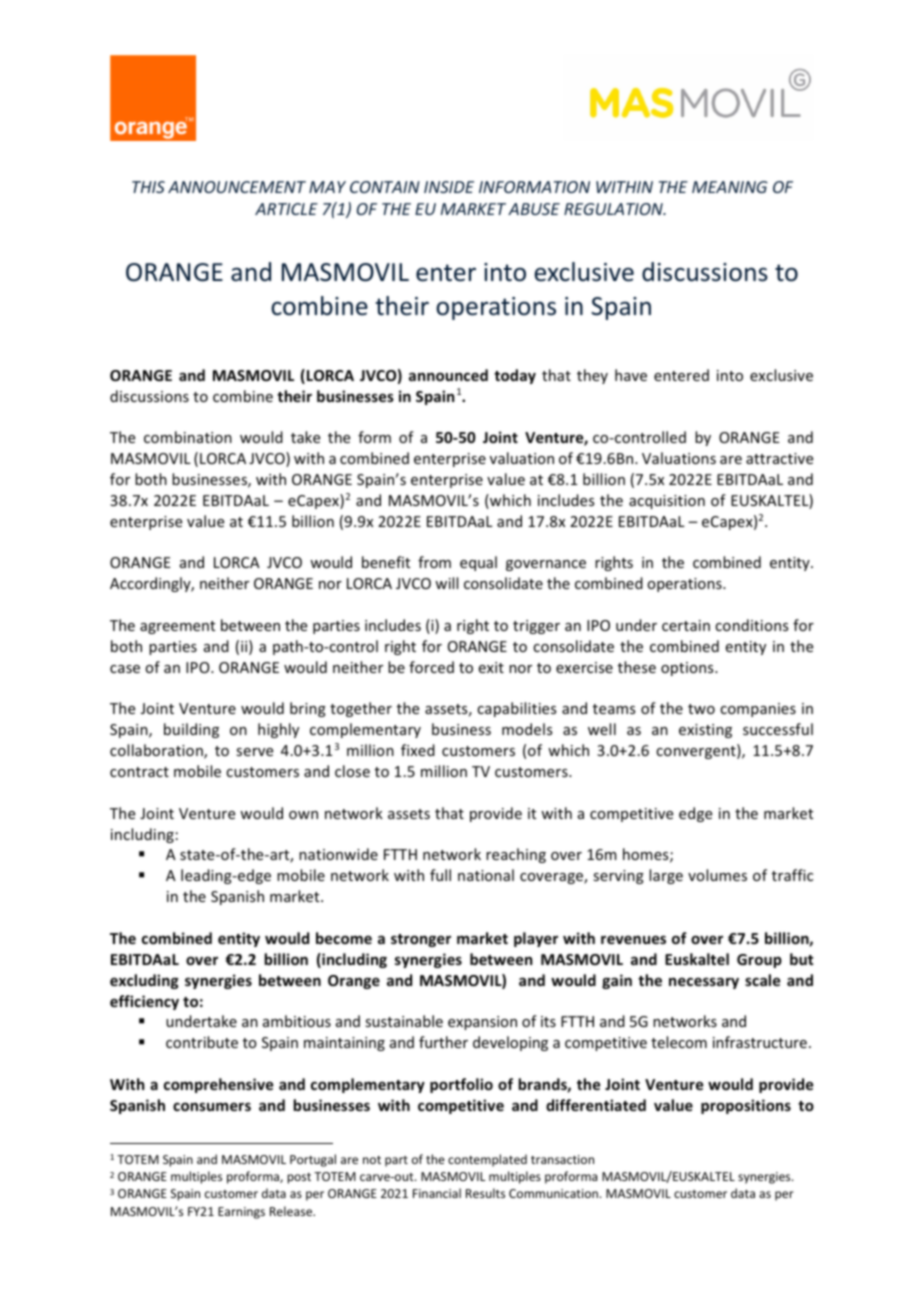  Describe the element at coordinates (431, 667) in the screenshot. I see `forced` at that location.
